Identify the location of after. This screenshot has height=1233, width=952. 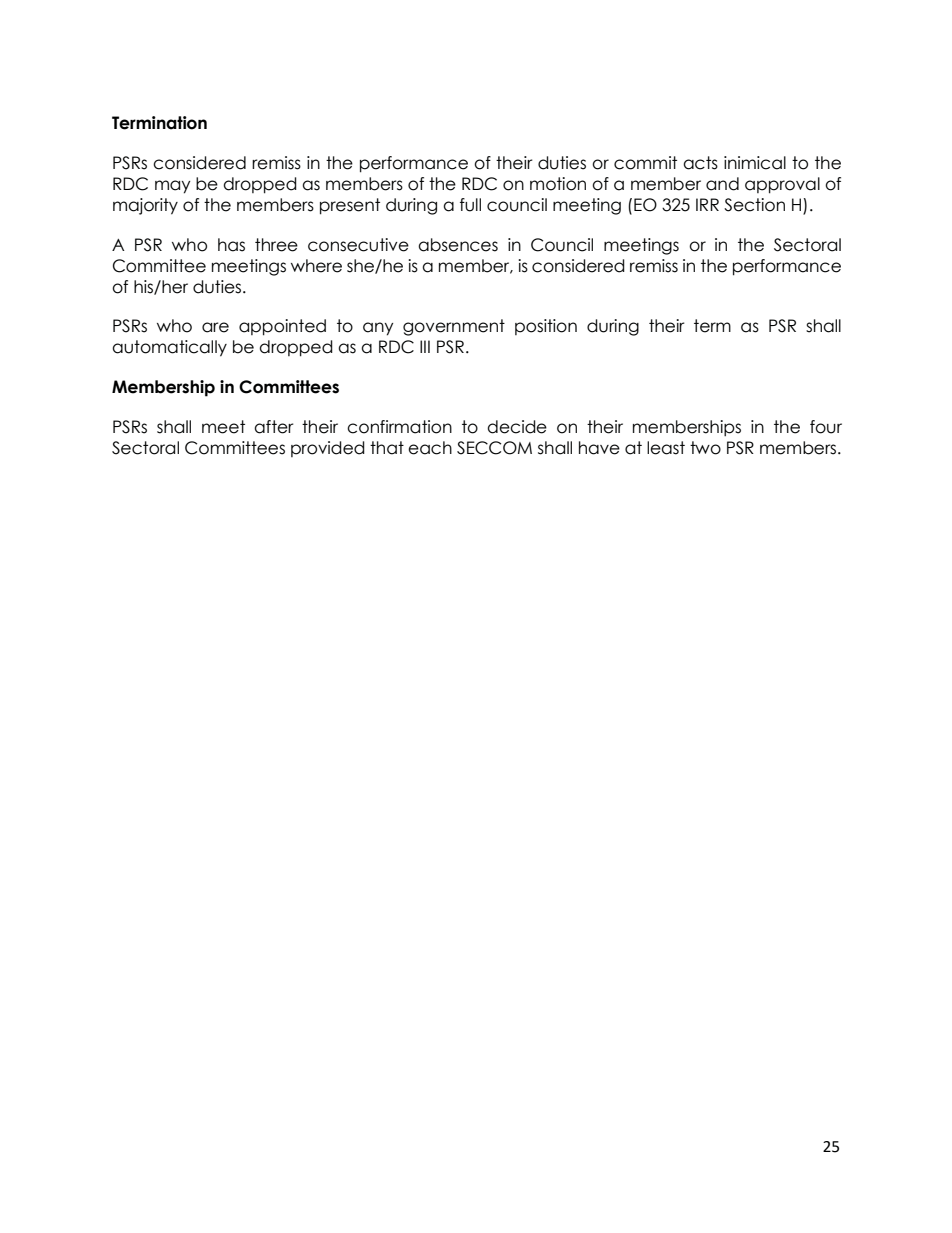
(274, 427).
